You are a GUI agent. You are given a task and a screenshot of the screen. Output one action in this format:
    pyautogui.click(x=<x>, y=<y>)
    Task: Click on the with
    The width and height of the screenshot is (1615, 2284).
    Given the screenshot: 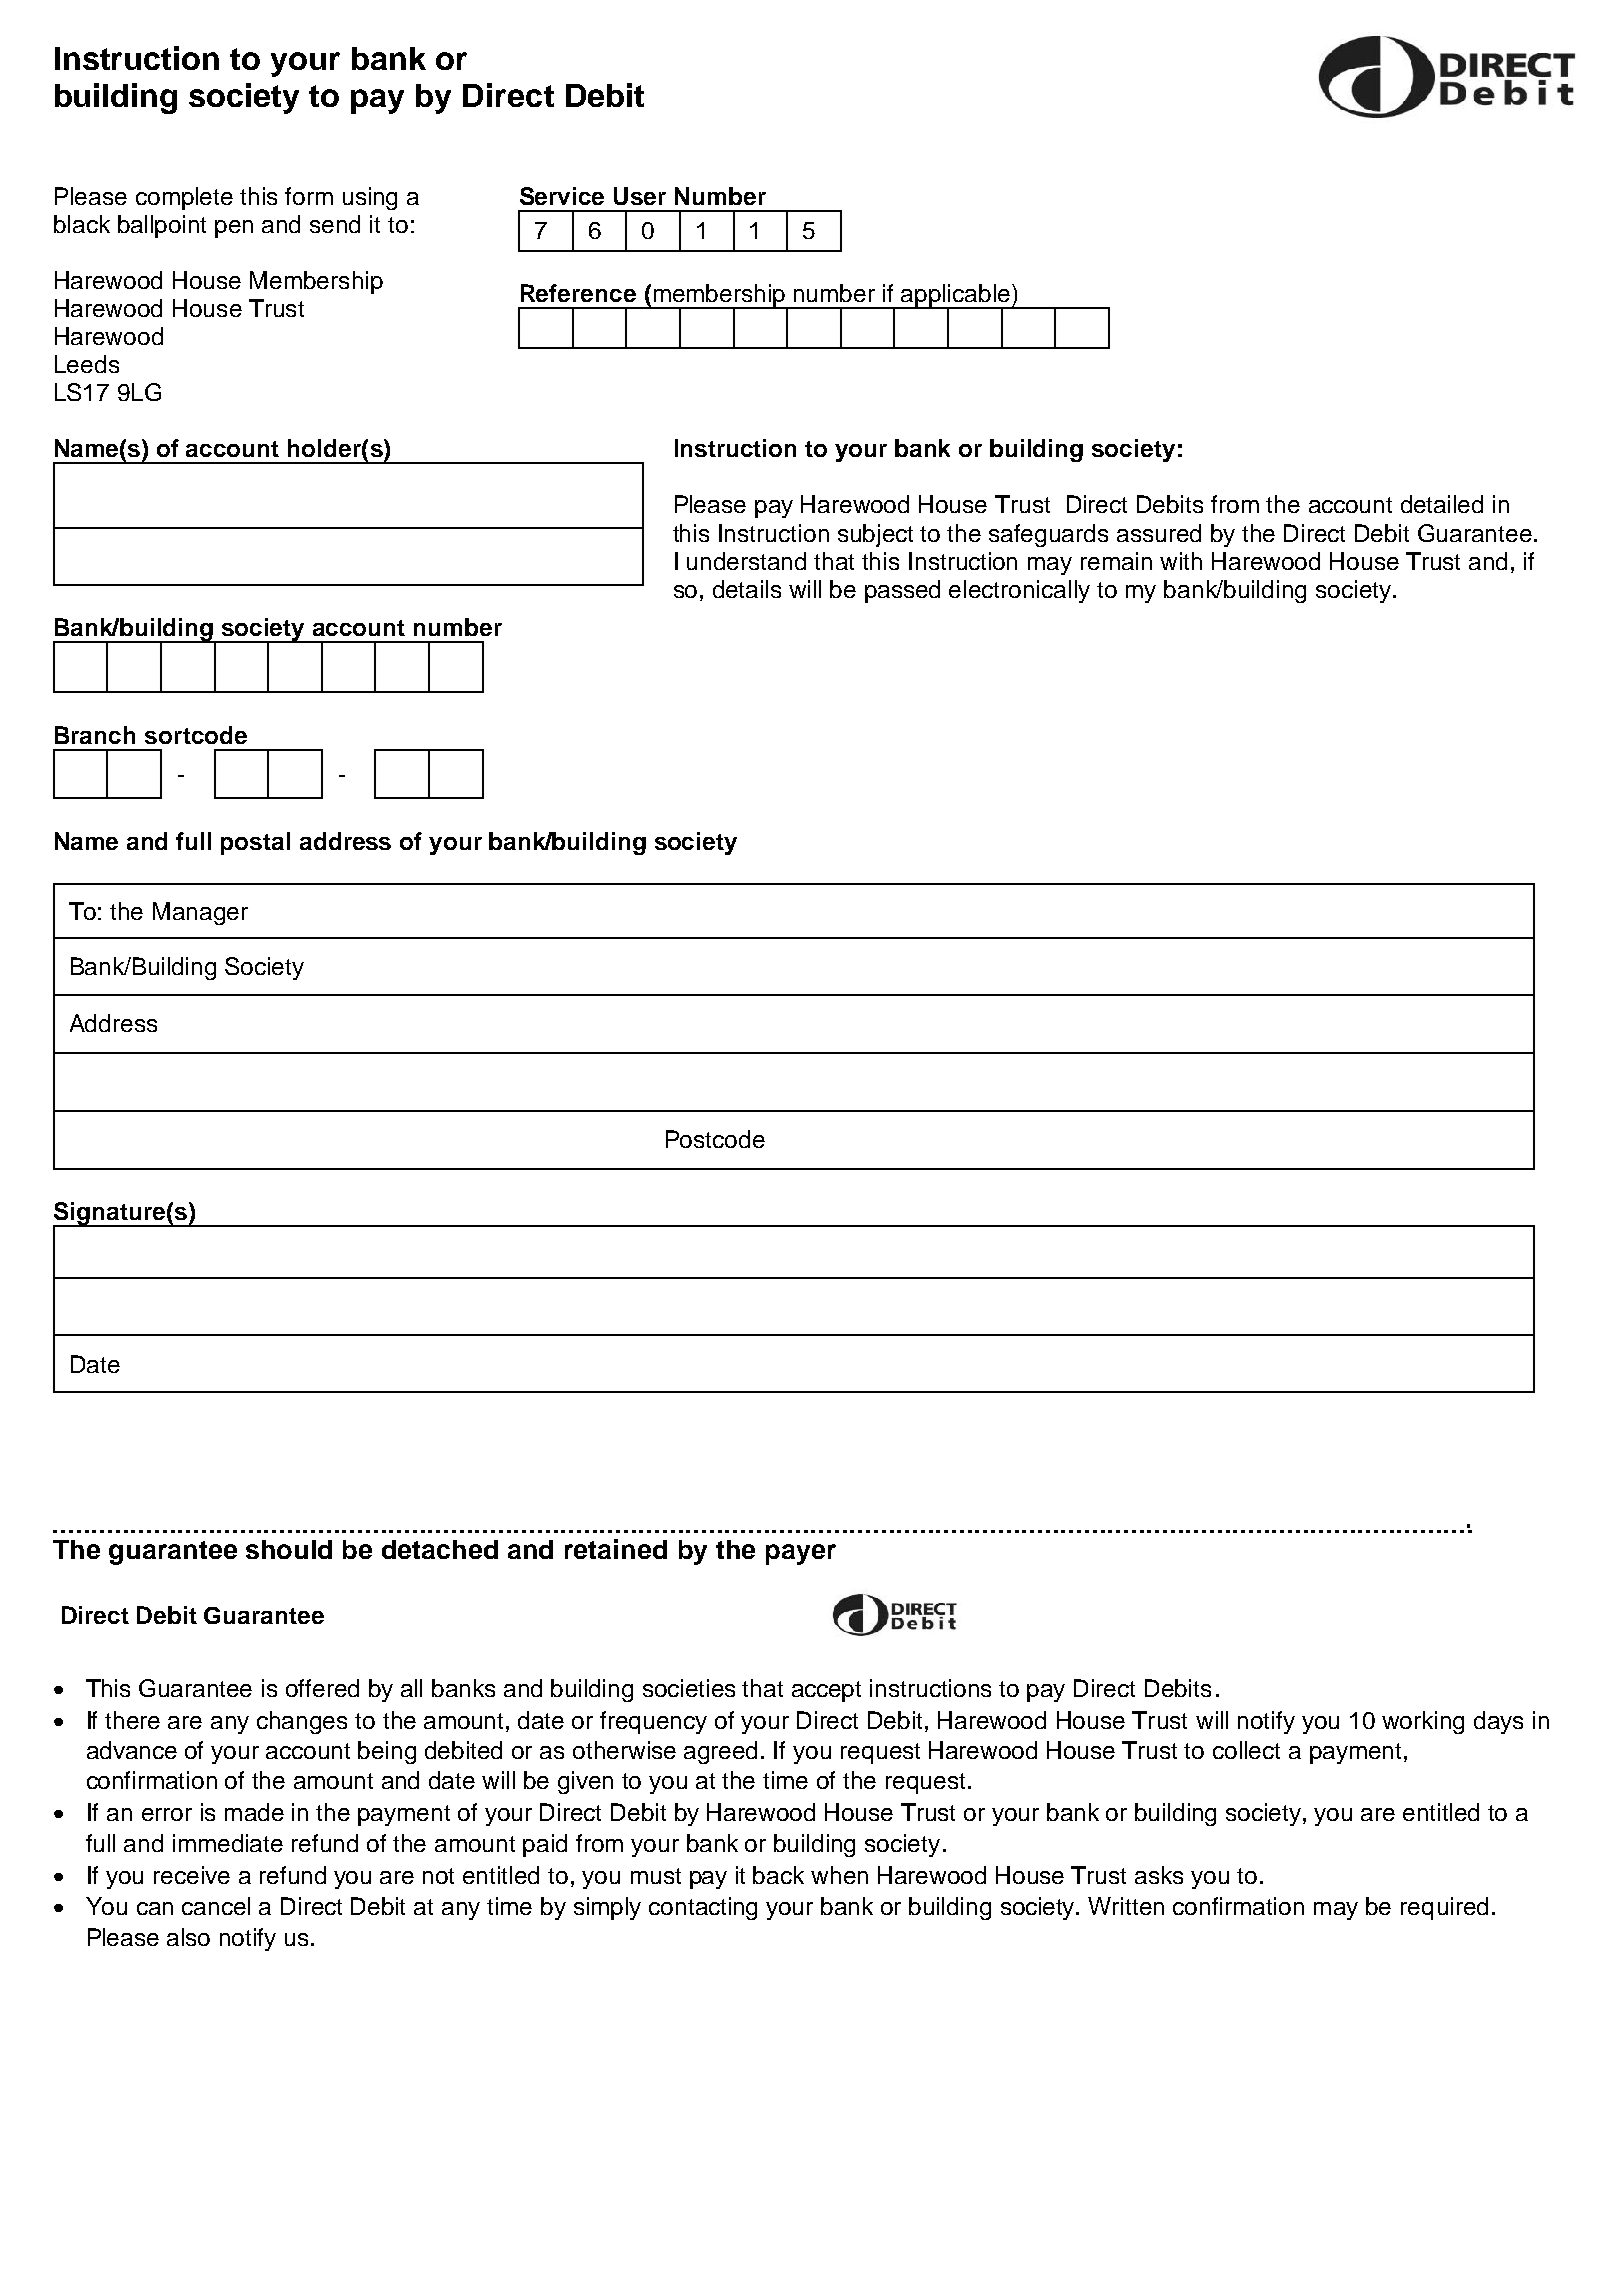 What is the action you would take?
    pyautogui.click(x=1181, y=561)
